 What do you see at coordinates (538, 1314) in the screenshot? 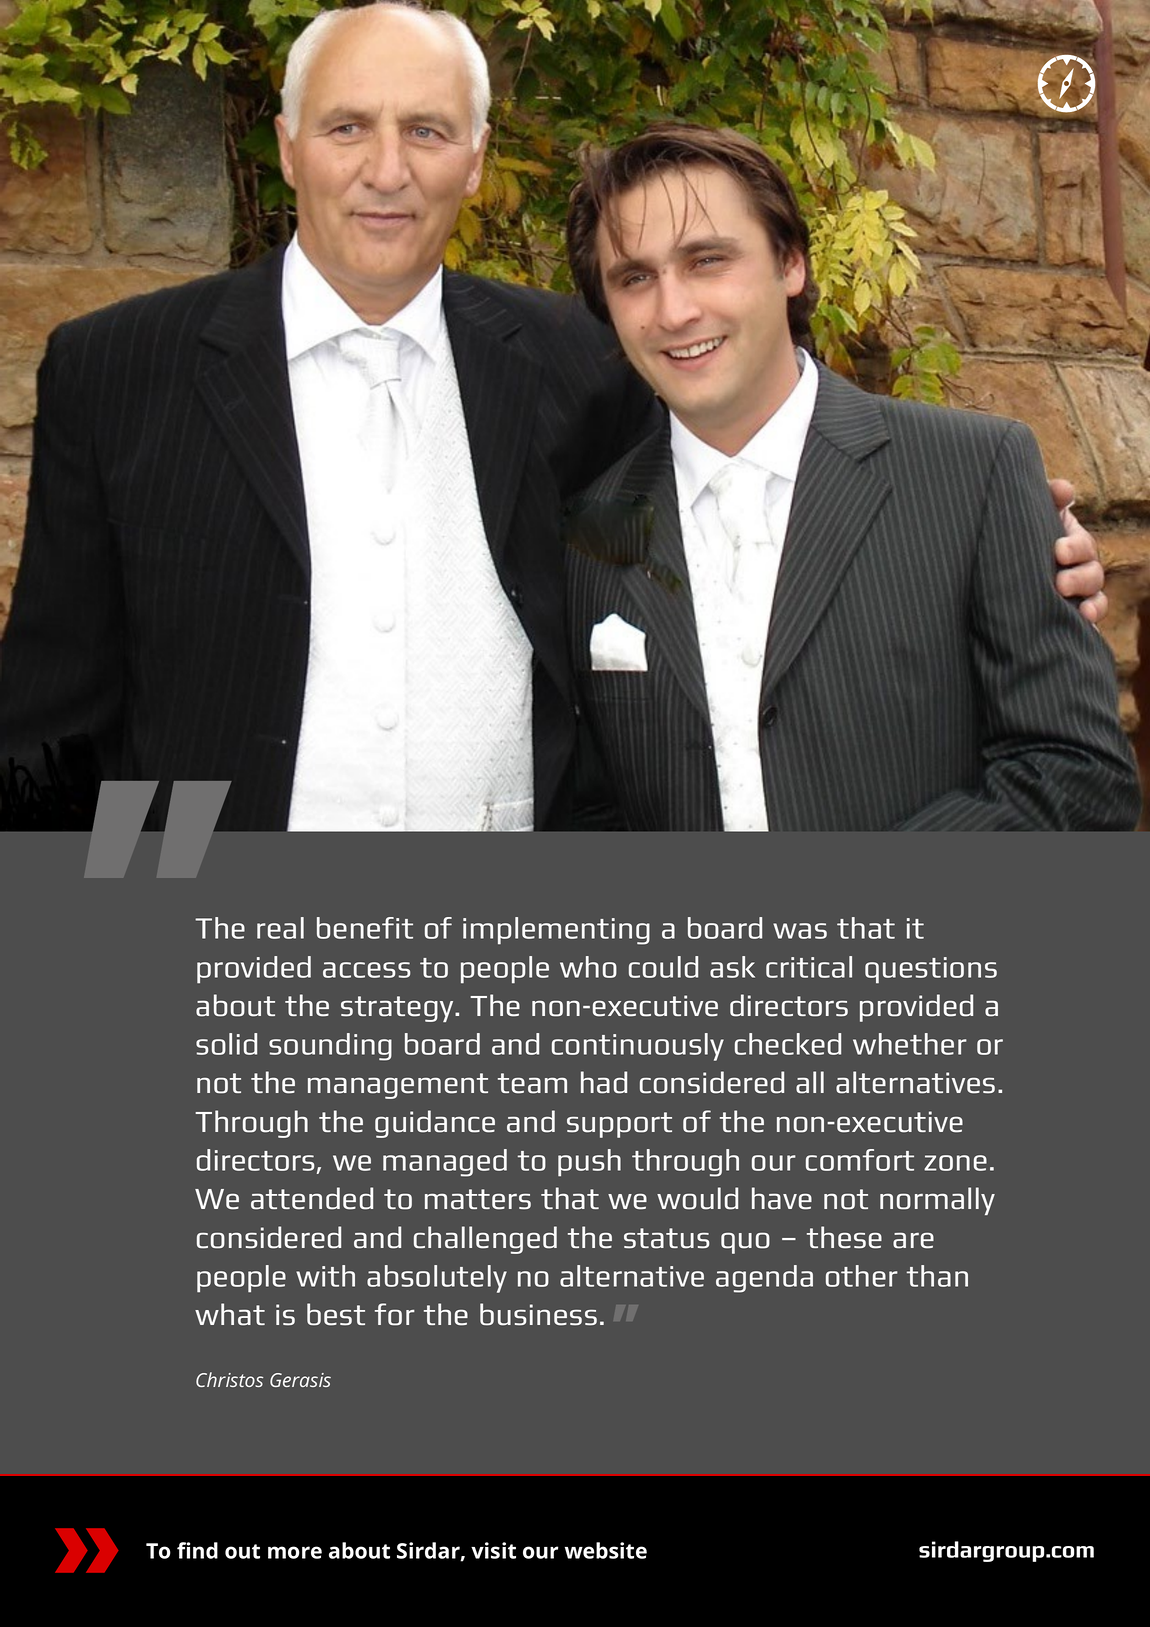
I see `business` at bounding box center [538, 1314].
